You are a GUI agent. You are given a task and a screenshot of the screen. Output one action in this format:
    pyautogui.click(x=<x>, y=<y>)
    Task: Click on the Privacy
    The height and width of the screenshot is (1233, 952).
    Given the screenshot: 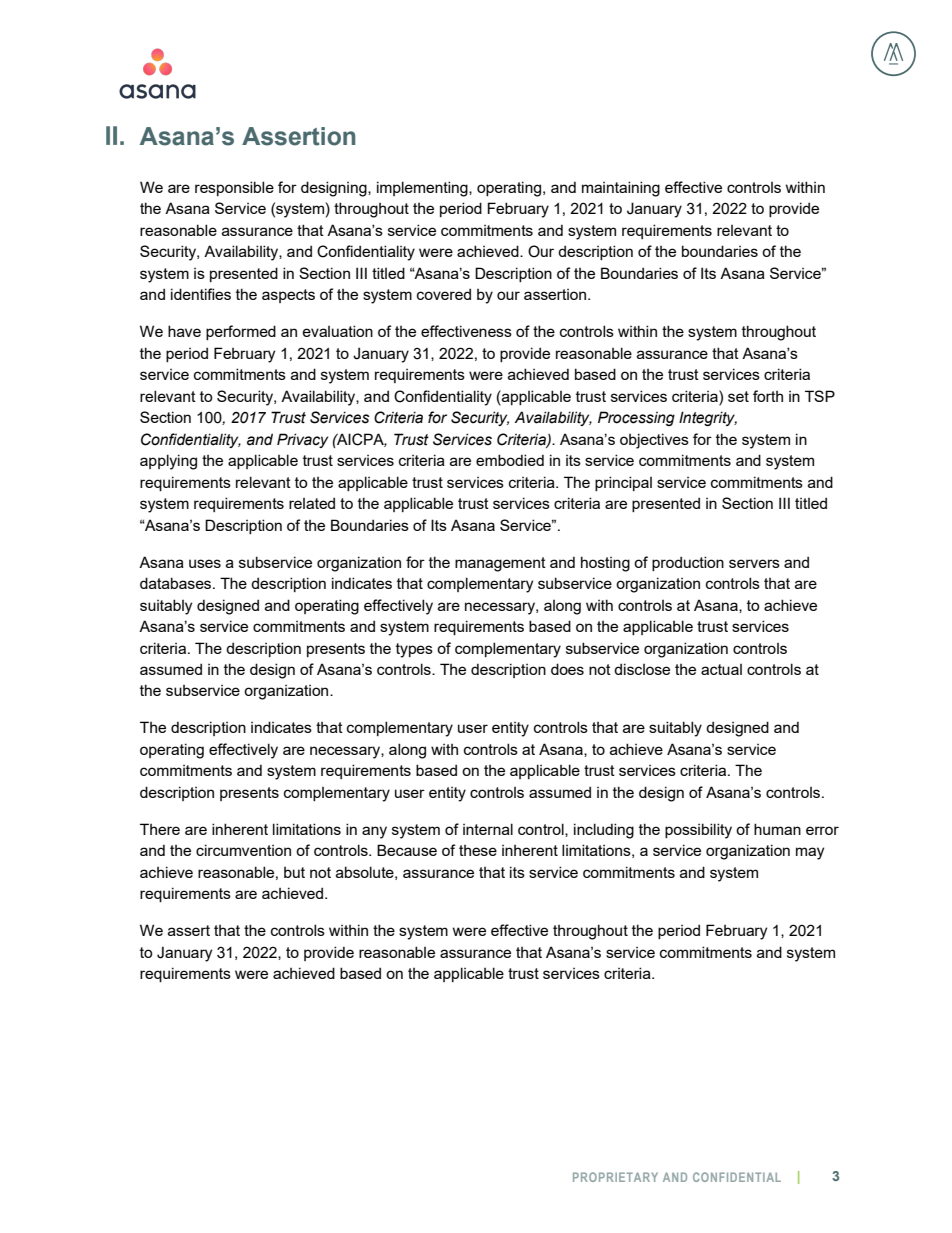 What is the action you would take?
    pyautogui.click(x=302, y=440)
